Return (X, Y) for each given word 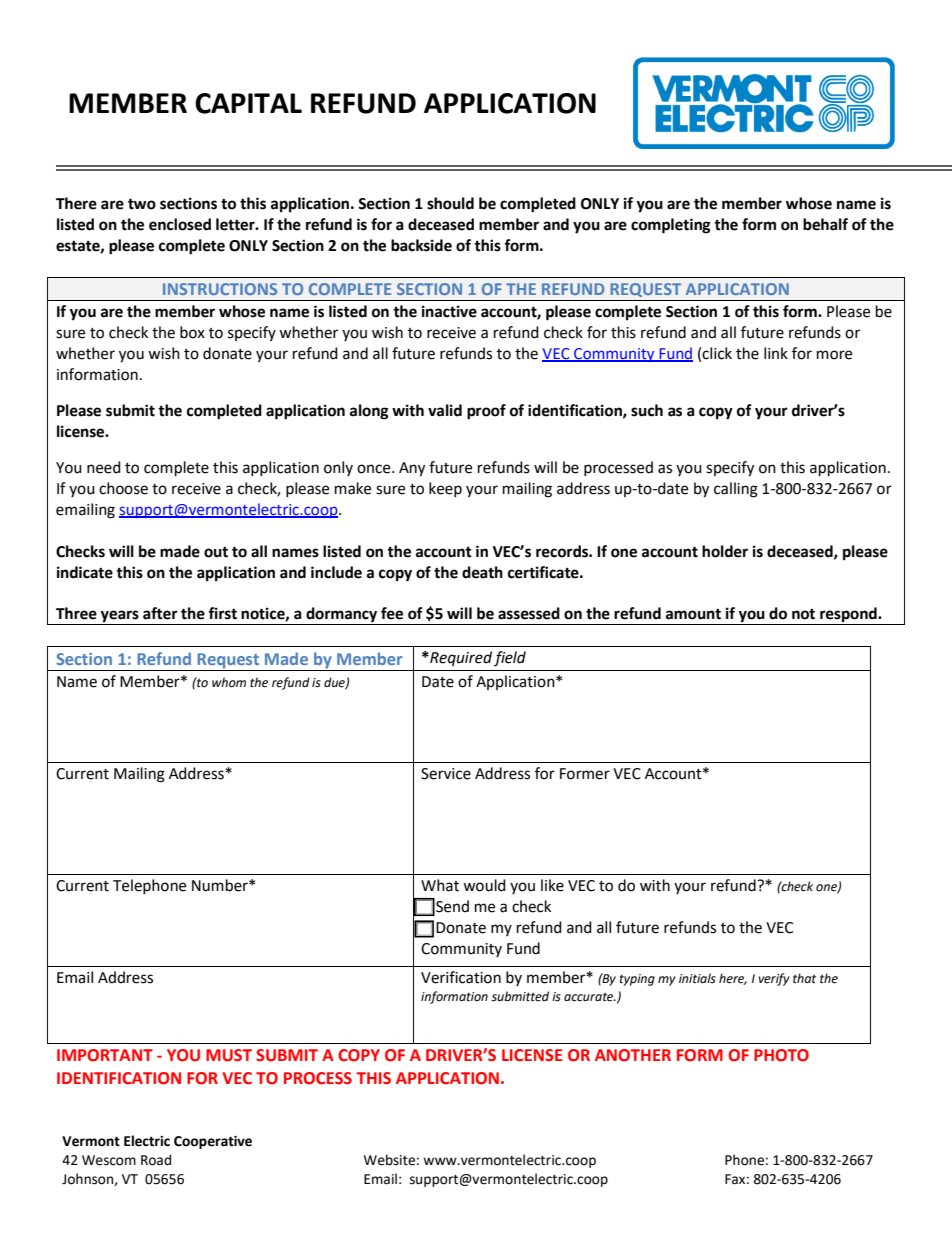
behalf (825, 224)
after (160, 613)
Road (156, 1160)
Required (460, 658)
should (450, 203)
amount (693, 614)
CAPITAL (248, 103)
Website (389, 1160)
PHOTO (781, 1055)
